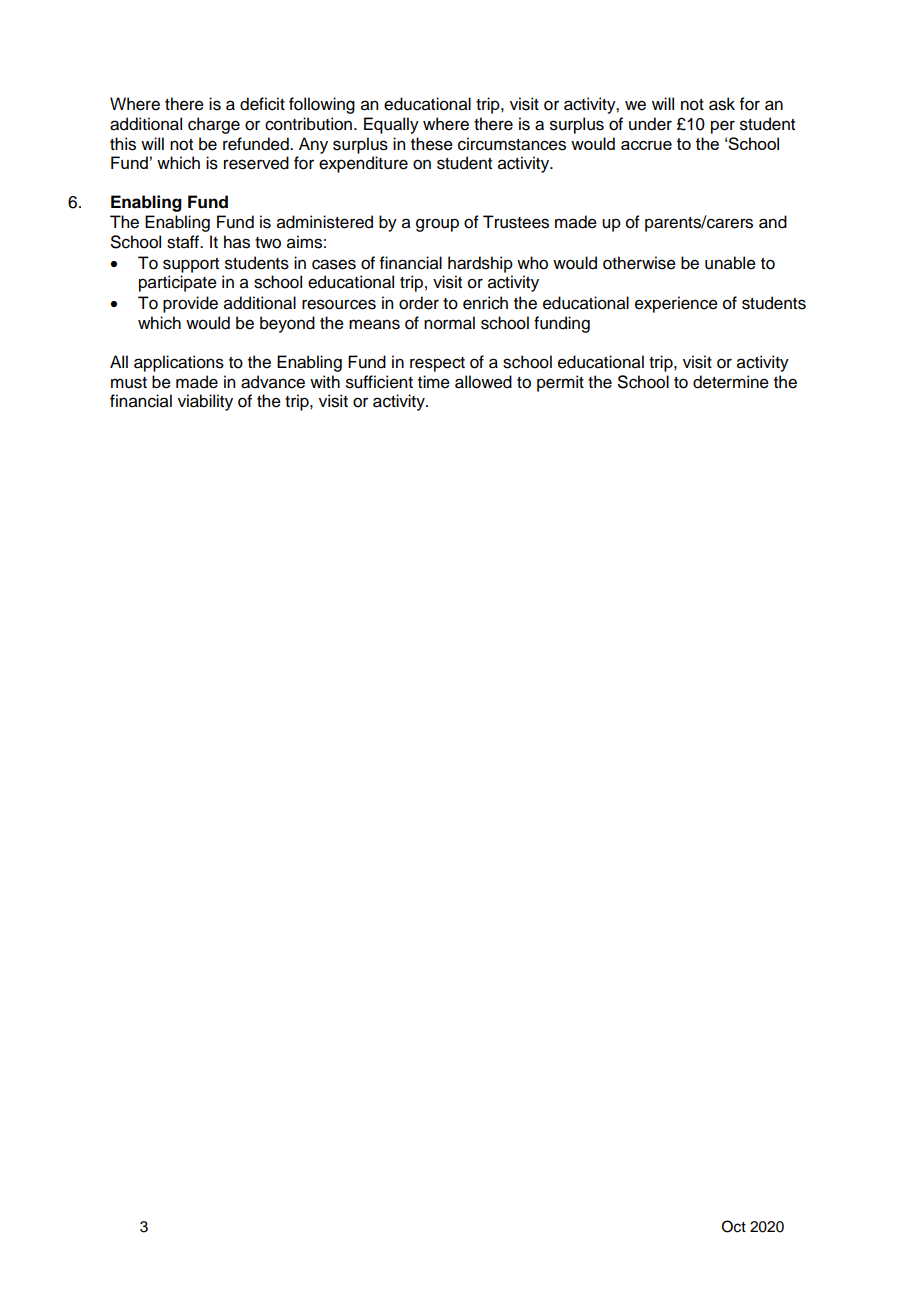 The width and height of the screenshot is (924, 1308). I want to click on Oct, so click(734, 1226).
